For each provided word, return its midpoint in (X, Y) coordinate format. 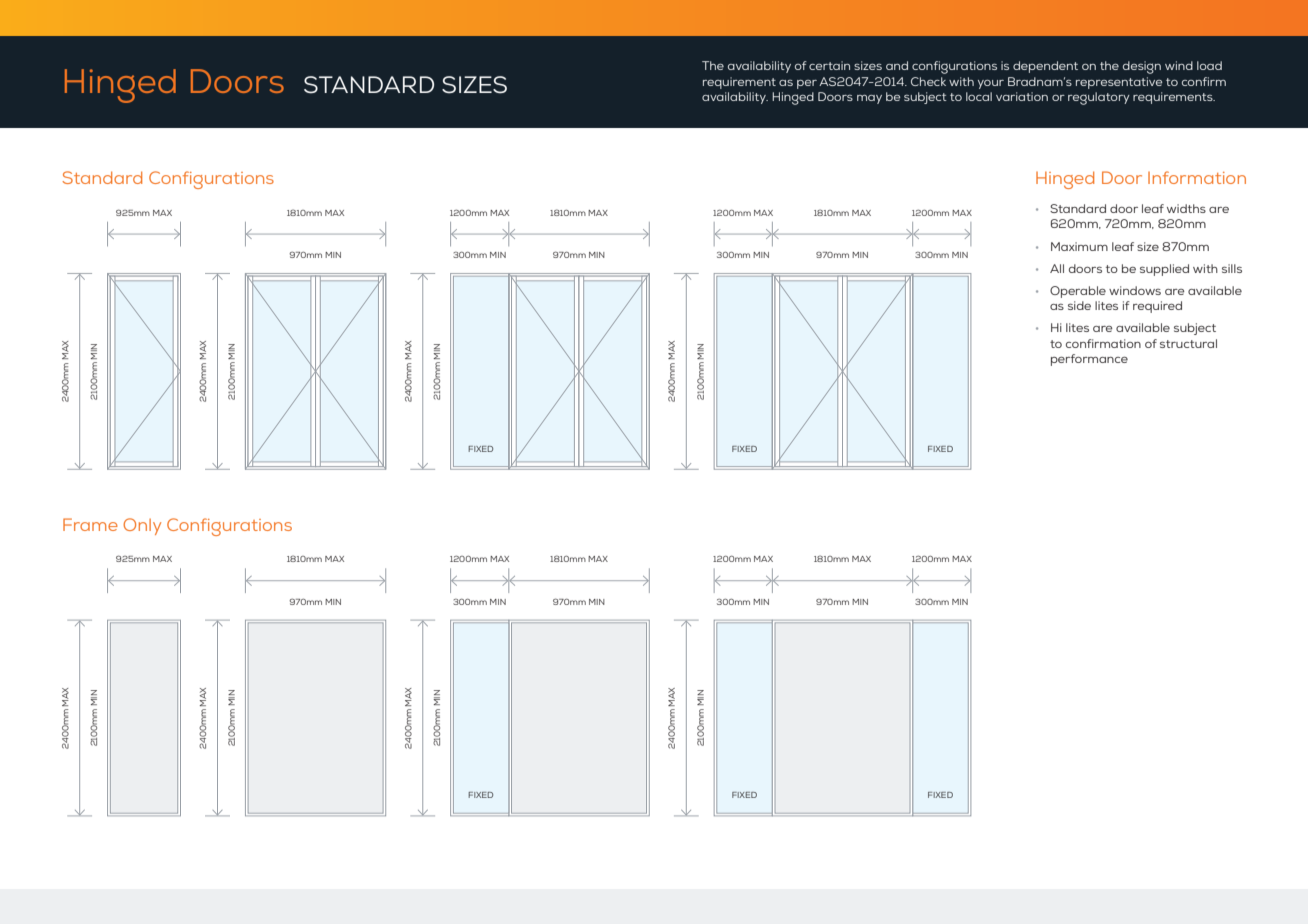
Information (1197, 177)
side (1079, 305)
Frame (90, 524)
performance (1089, 360)
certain (829, 65)
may (869, 99)
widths (1186, 208)
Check (928, 81)
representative (1119, 83)
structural (1188, 343)
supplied (1164, 270)
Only (142, 526)
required (1157, 307)
